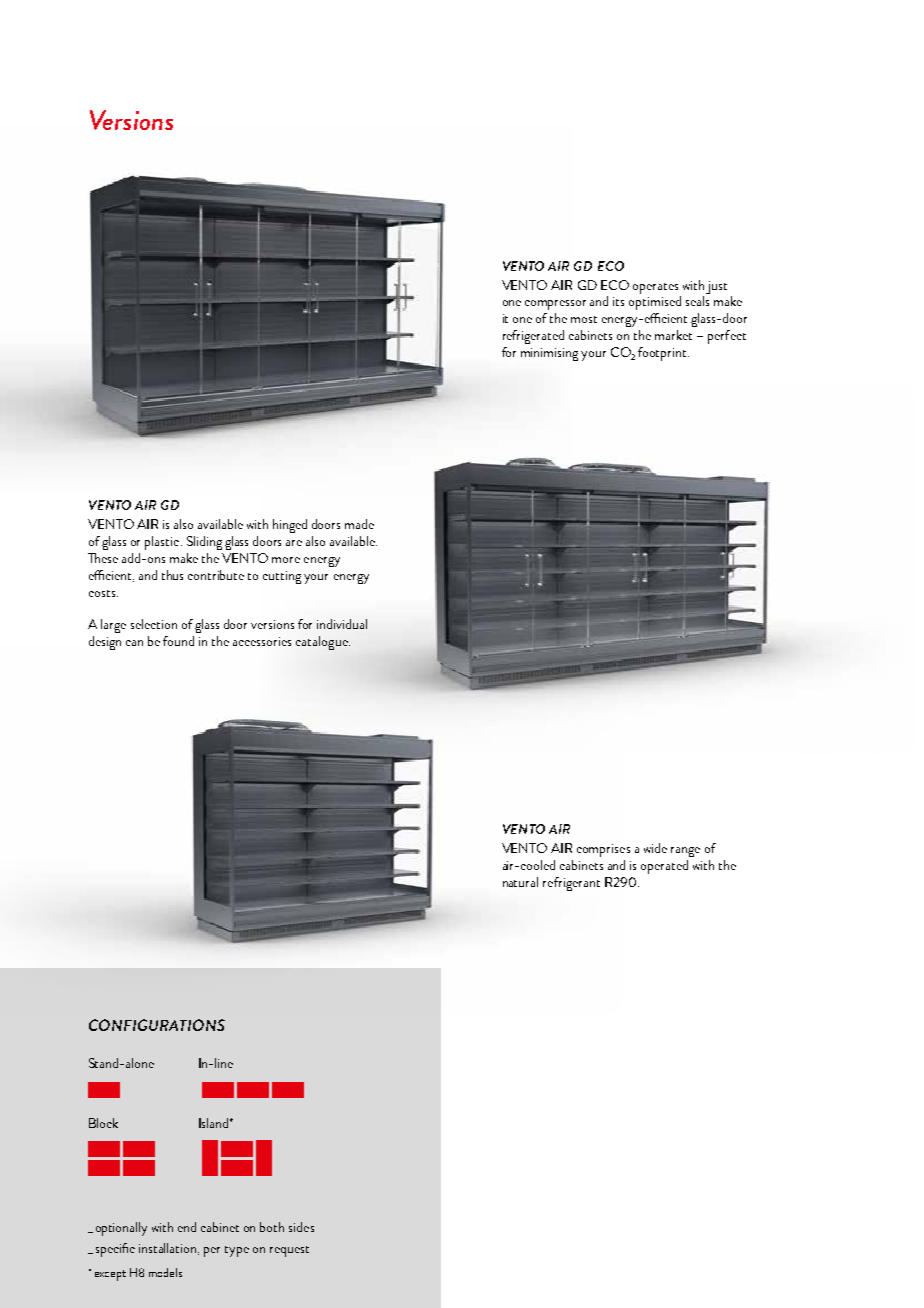 The width and height of the screenshot is (924, 1308). I want to click on optimised, so click(655, 303).
